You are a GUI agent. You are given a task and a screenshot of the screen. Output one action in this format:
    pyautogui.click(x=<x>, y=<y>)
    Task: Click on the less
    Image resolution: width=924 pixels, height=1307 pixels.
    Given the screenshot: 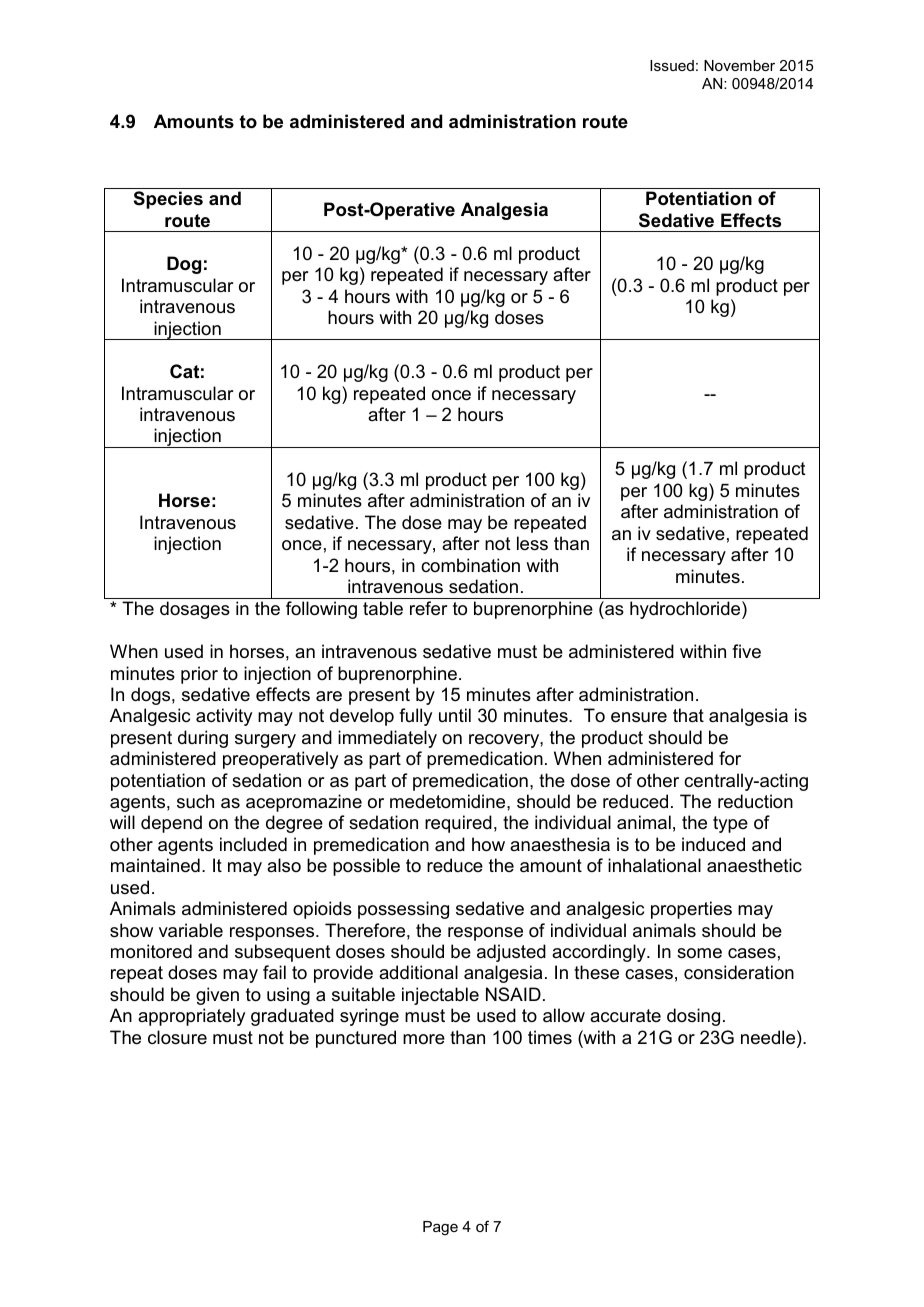 What is the action you would take?
    pyautogui.click(x=532, y=543)
